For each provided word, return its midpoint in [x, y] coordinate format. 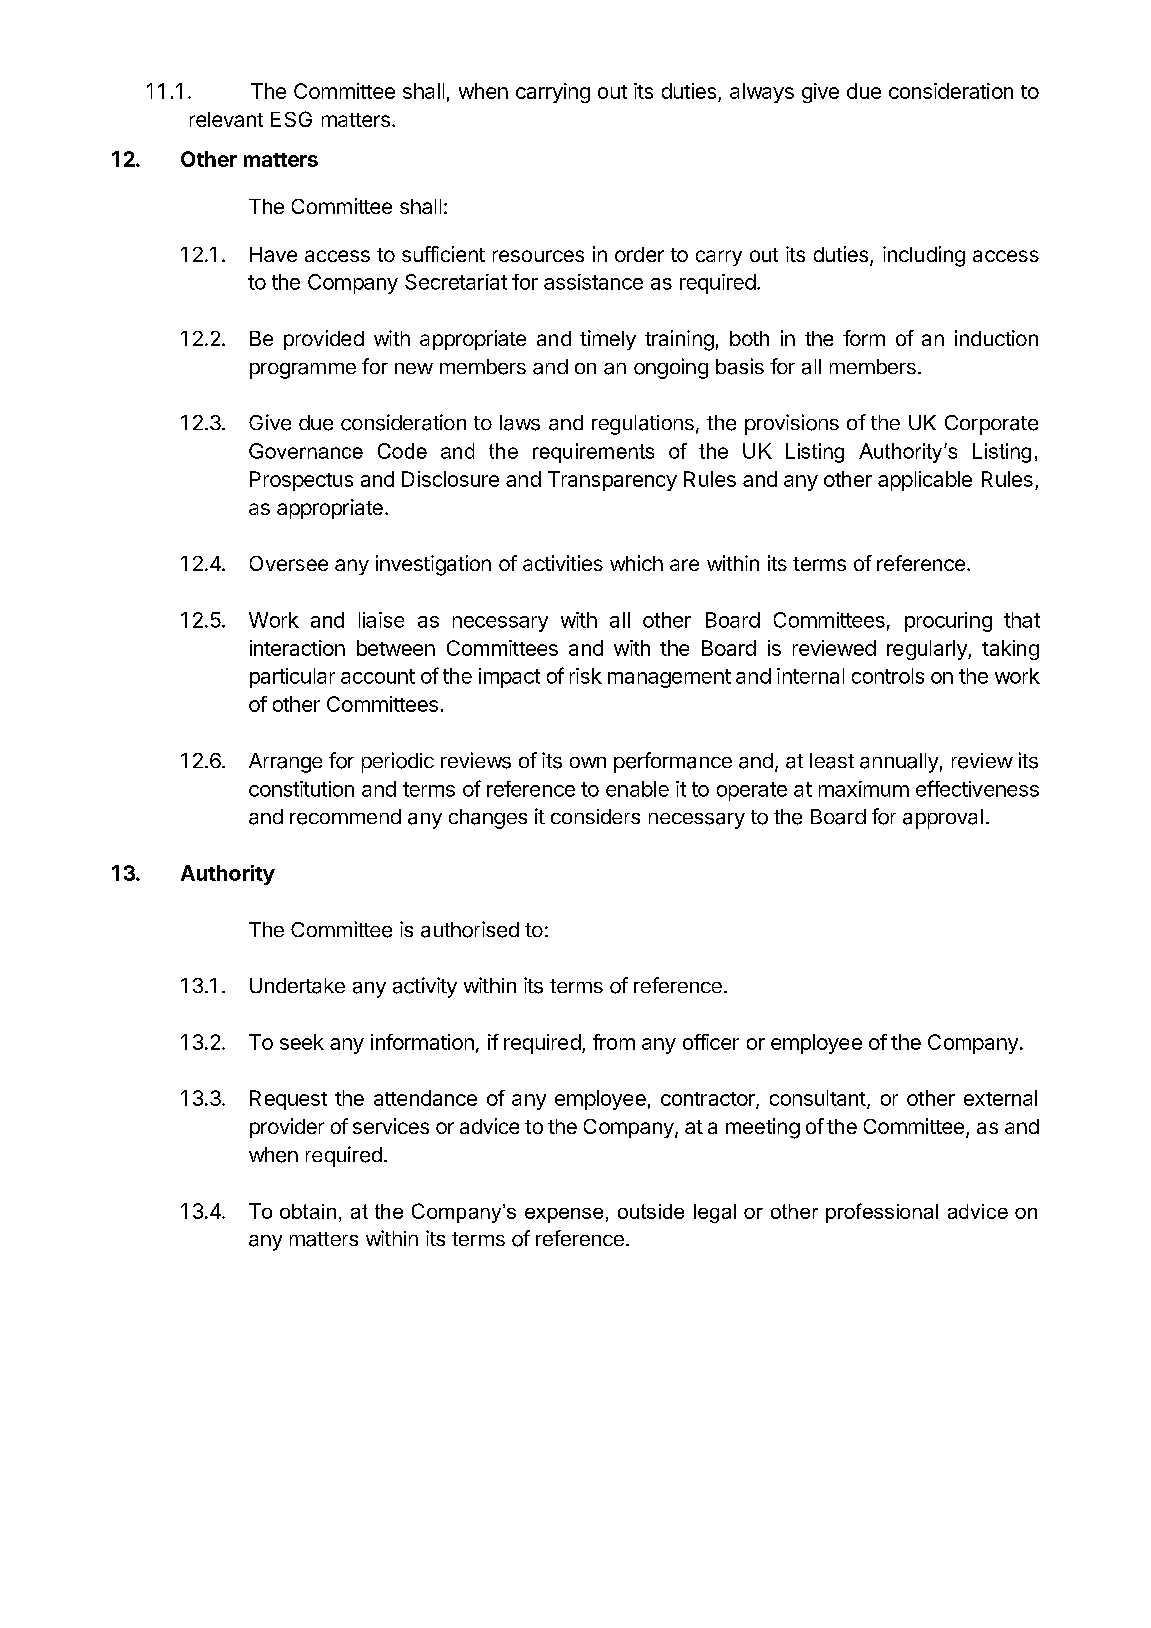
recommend [345, 817]
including [924, 256]
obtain [308, 1211]
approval [943, 819]
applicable [925, 481]
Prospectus [301, 481]
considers [595, 816]
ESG [291, 119]
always [762, 93]
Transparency [612, 481]
